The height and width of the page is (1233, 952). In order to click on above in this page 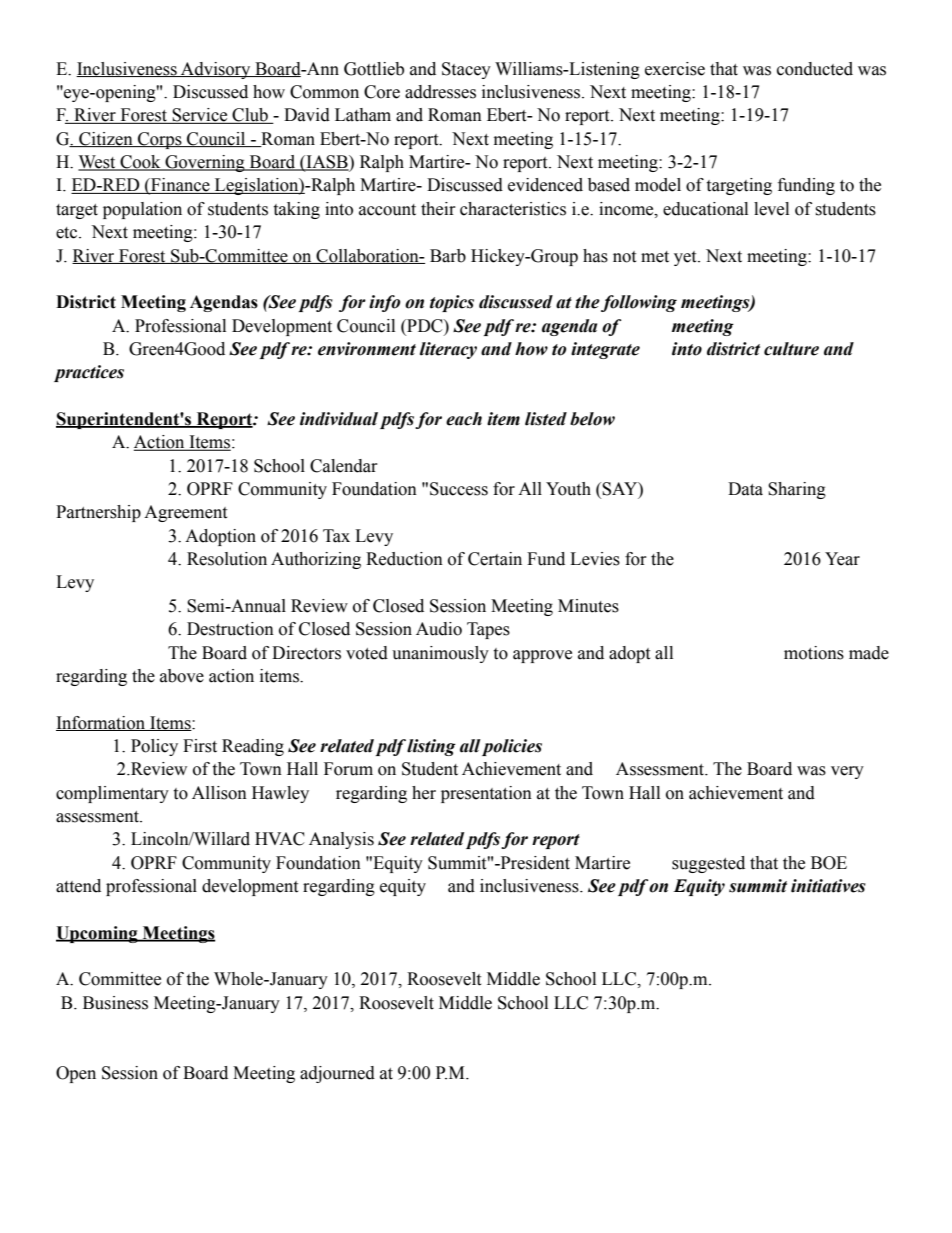, I will do `click(182, 676)`.
